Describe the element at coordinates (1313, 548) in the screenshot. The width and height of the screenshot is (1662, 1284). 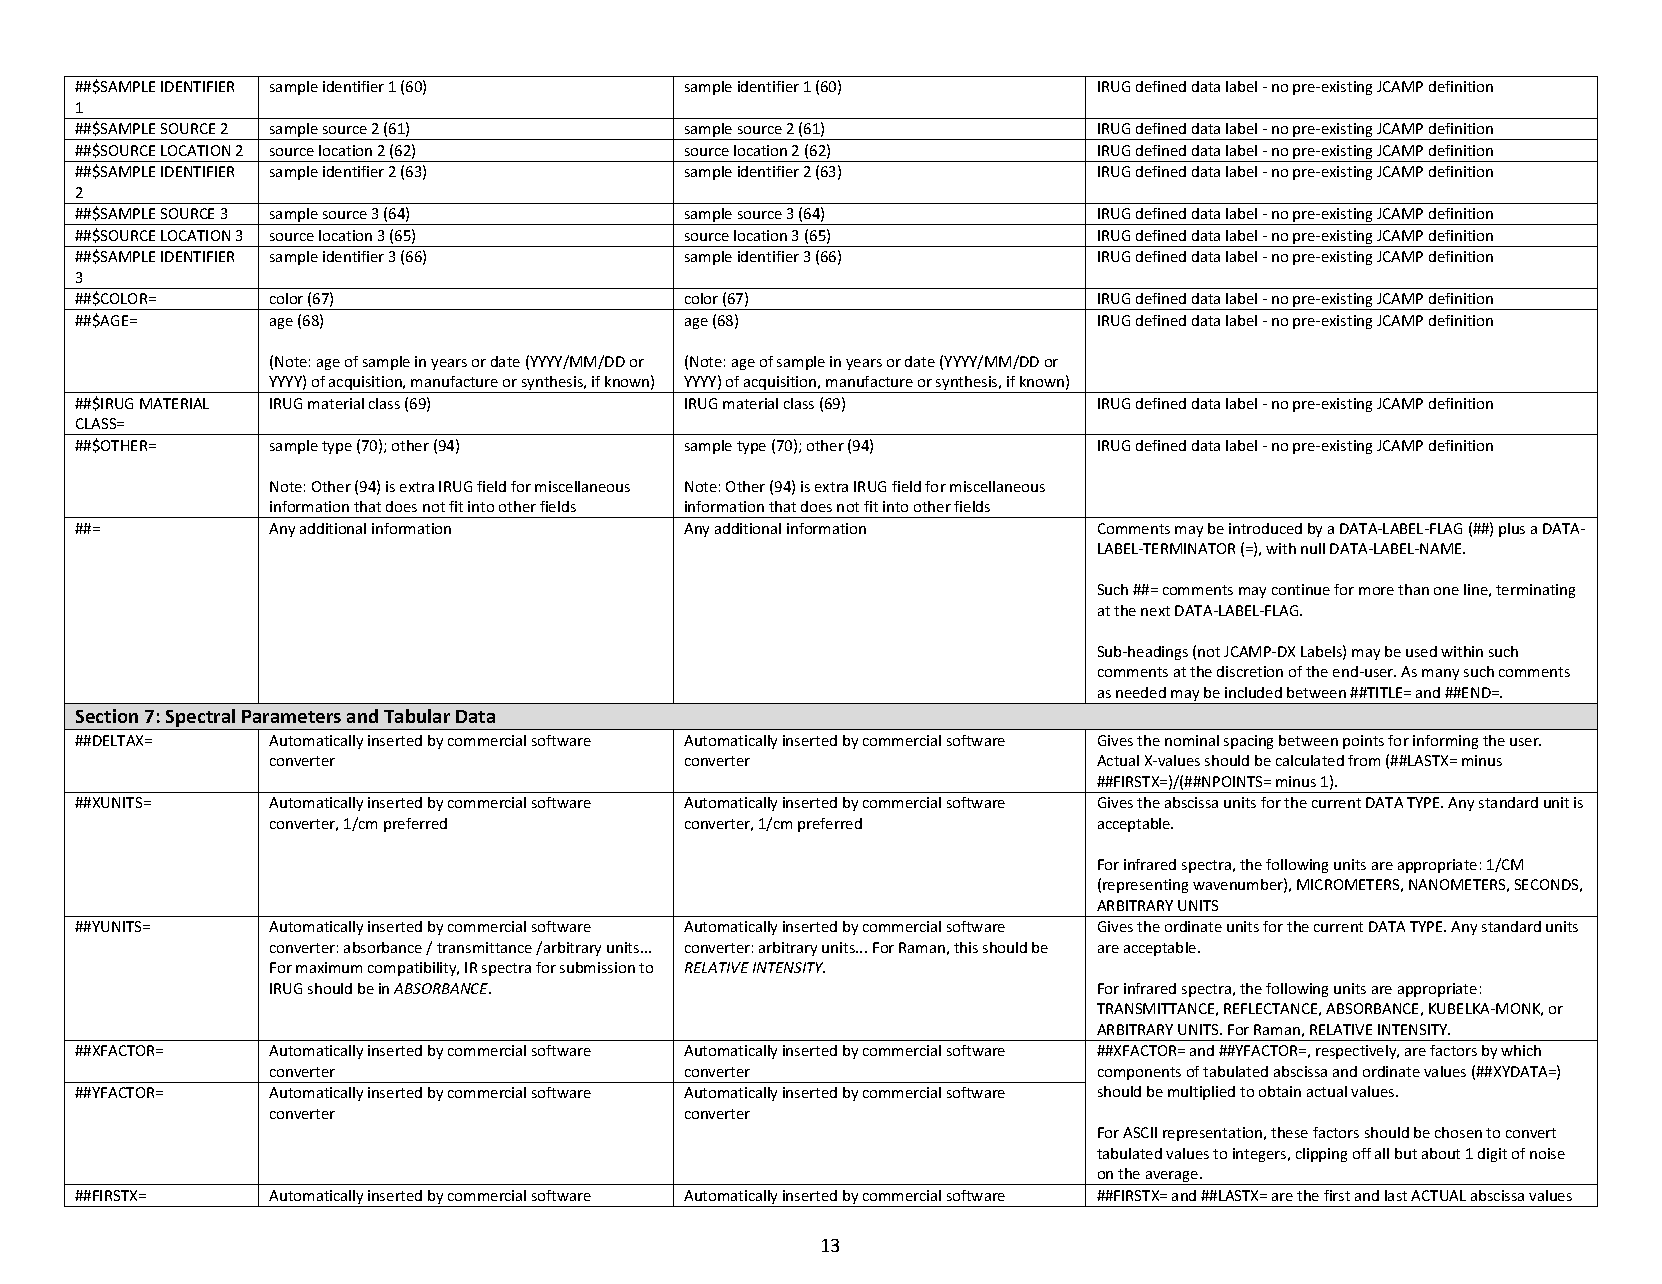
I see `null` at that location.
